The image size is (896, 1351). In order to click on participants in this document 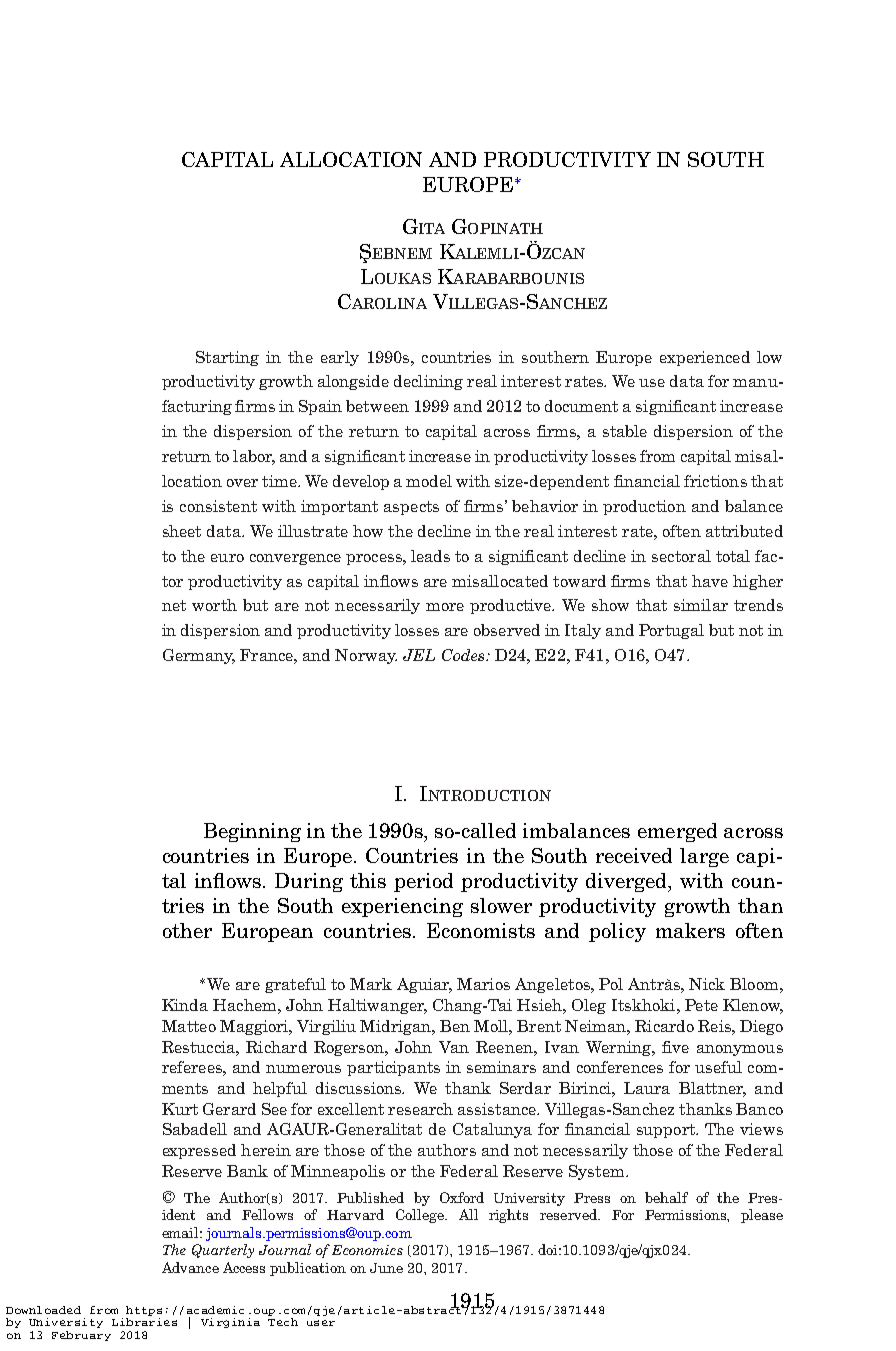, I will do `click(393, 1068)`.
